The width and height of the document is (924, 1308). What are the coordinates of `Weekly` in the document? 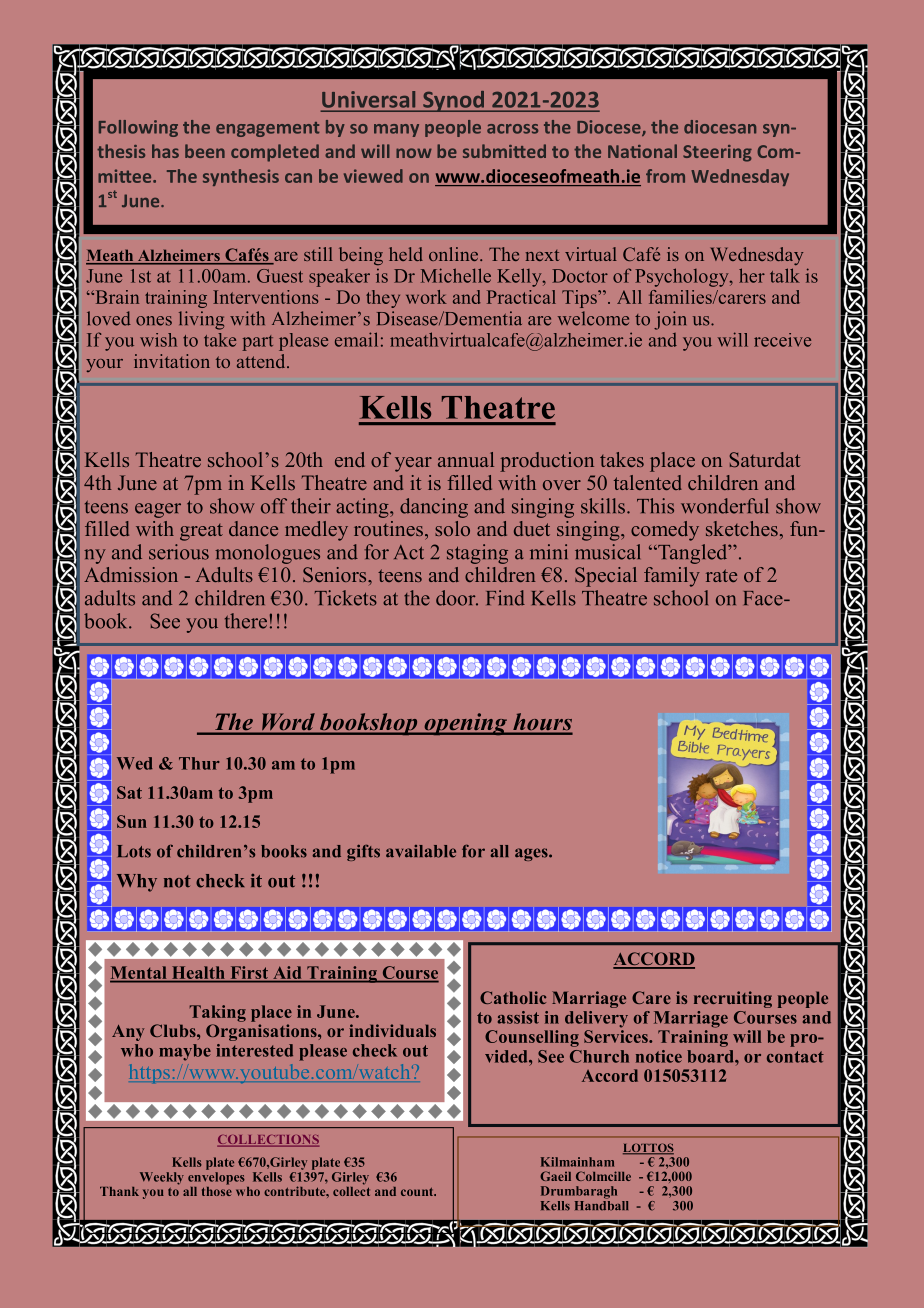 It's located at (162, 1178).
